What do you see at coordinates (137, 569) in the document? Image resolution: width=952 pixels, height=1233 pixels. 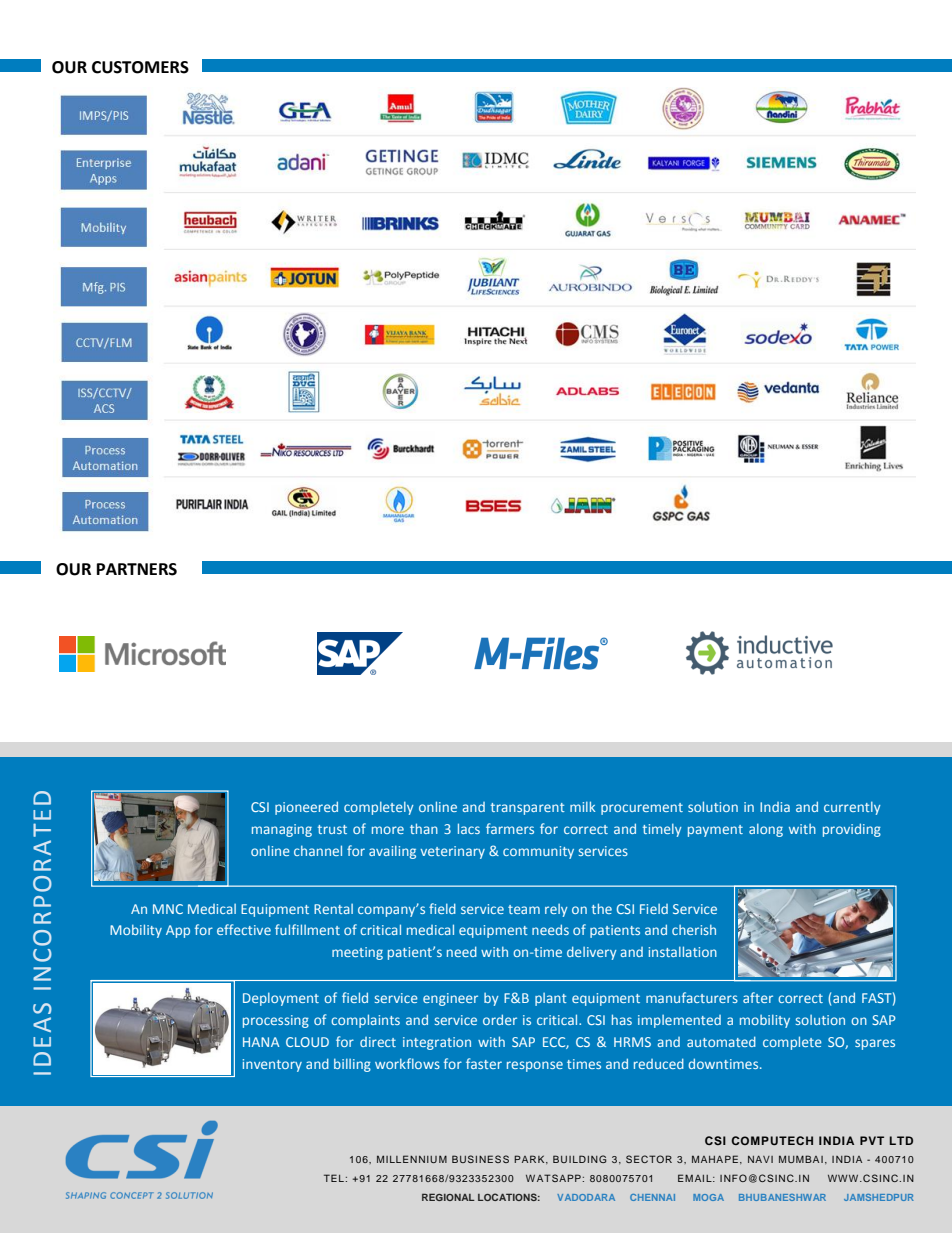 I see `PARTNERS` at bounding box center [137, 569].
